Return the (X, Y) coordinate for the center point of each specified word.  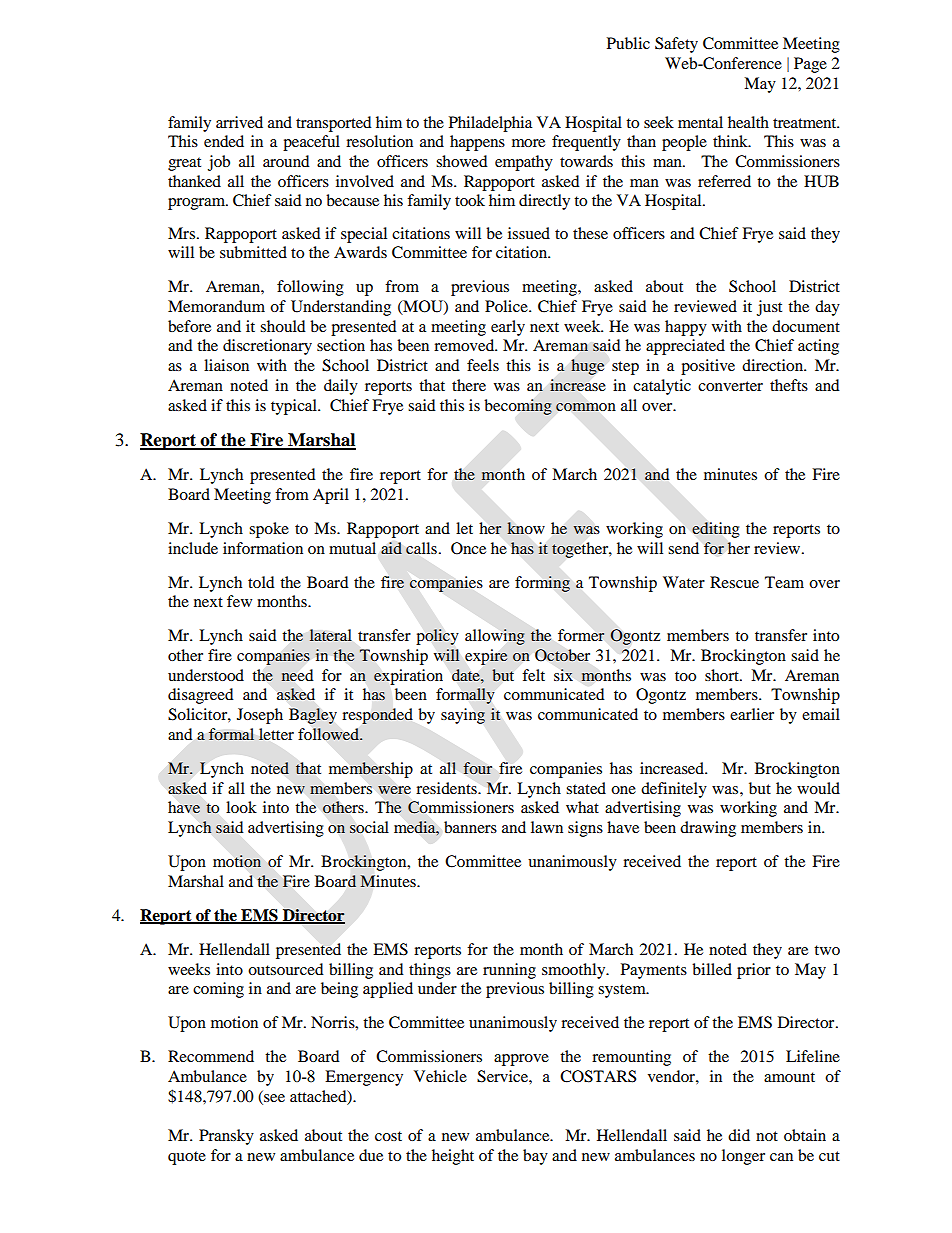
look (241, 807)
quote (187, 1158)
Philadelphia (490, 124)
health (748, 122)
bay (535, 1157)
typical (295, 407)
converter (730, 386)
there (469, 385)
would (818, 788)
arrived (239, 122)
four (478, 768)
